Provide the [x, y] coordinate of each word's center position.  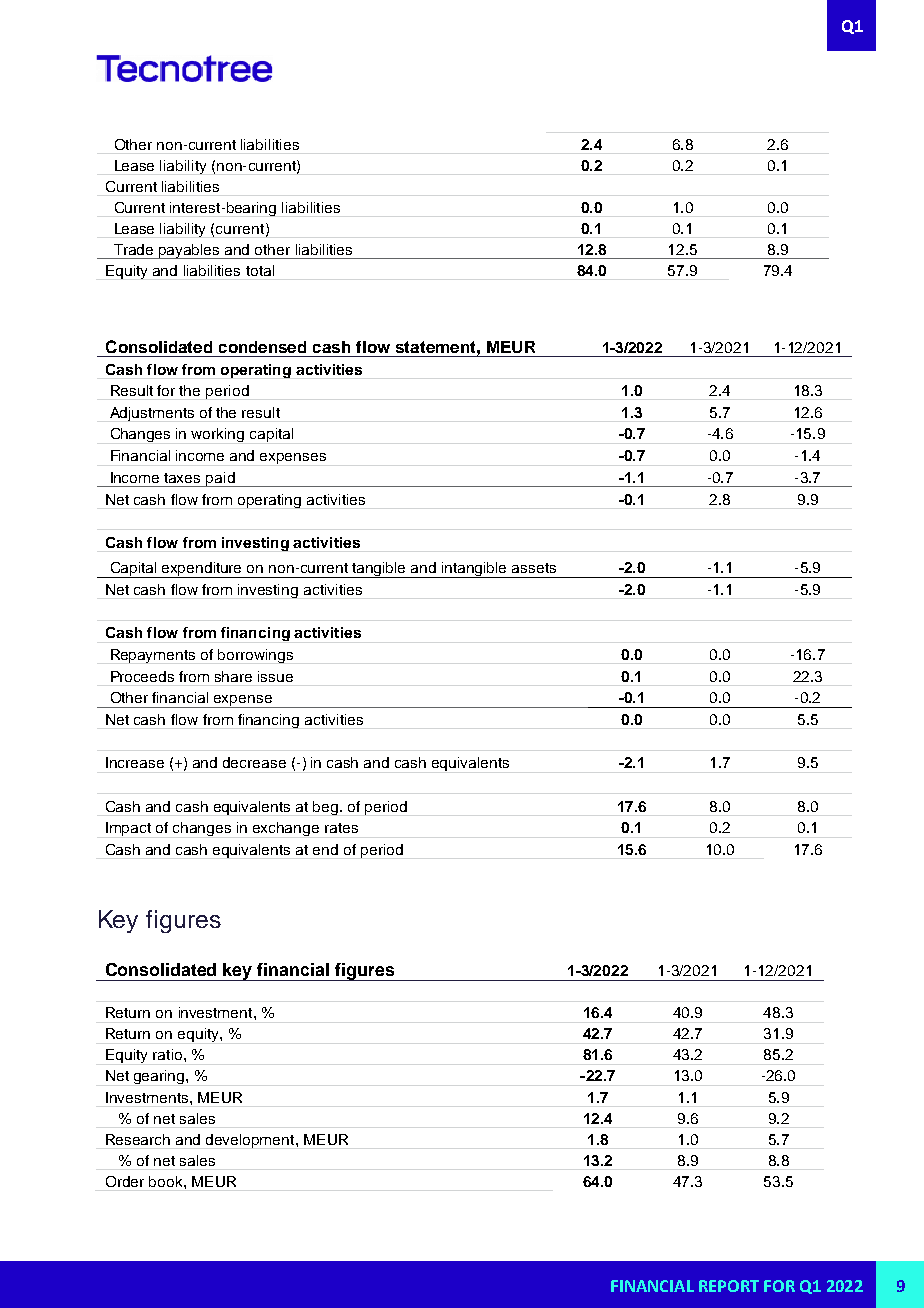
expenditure [202, 570]
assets [534, 568]
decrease [254, 762]
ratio [169, 1054]
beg [327, 808]
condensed [262, 347]
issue [275, 676]
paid [220, 479]
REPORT [729, 1286]
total [260, 270]
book [167, 1181]
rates [341, 828]
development [251, 1141]
